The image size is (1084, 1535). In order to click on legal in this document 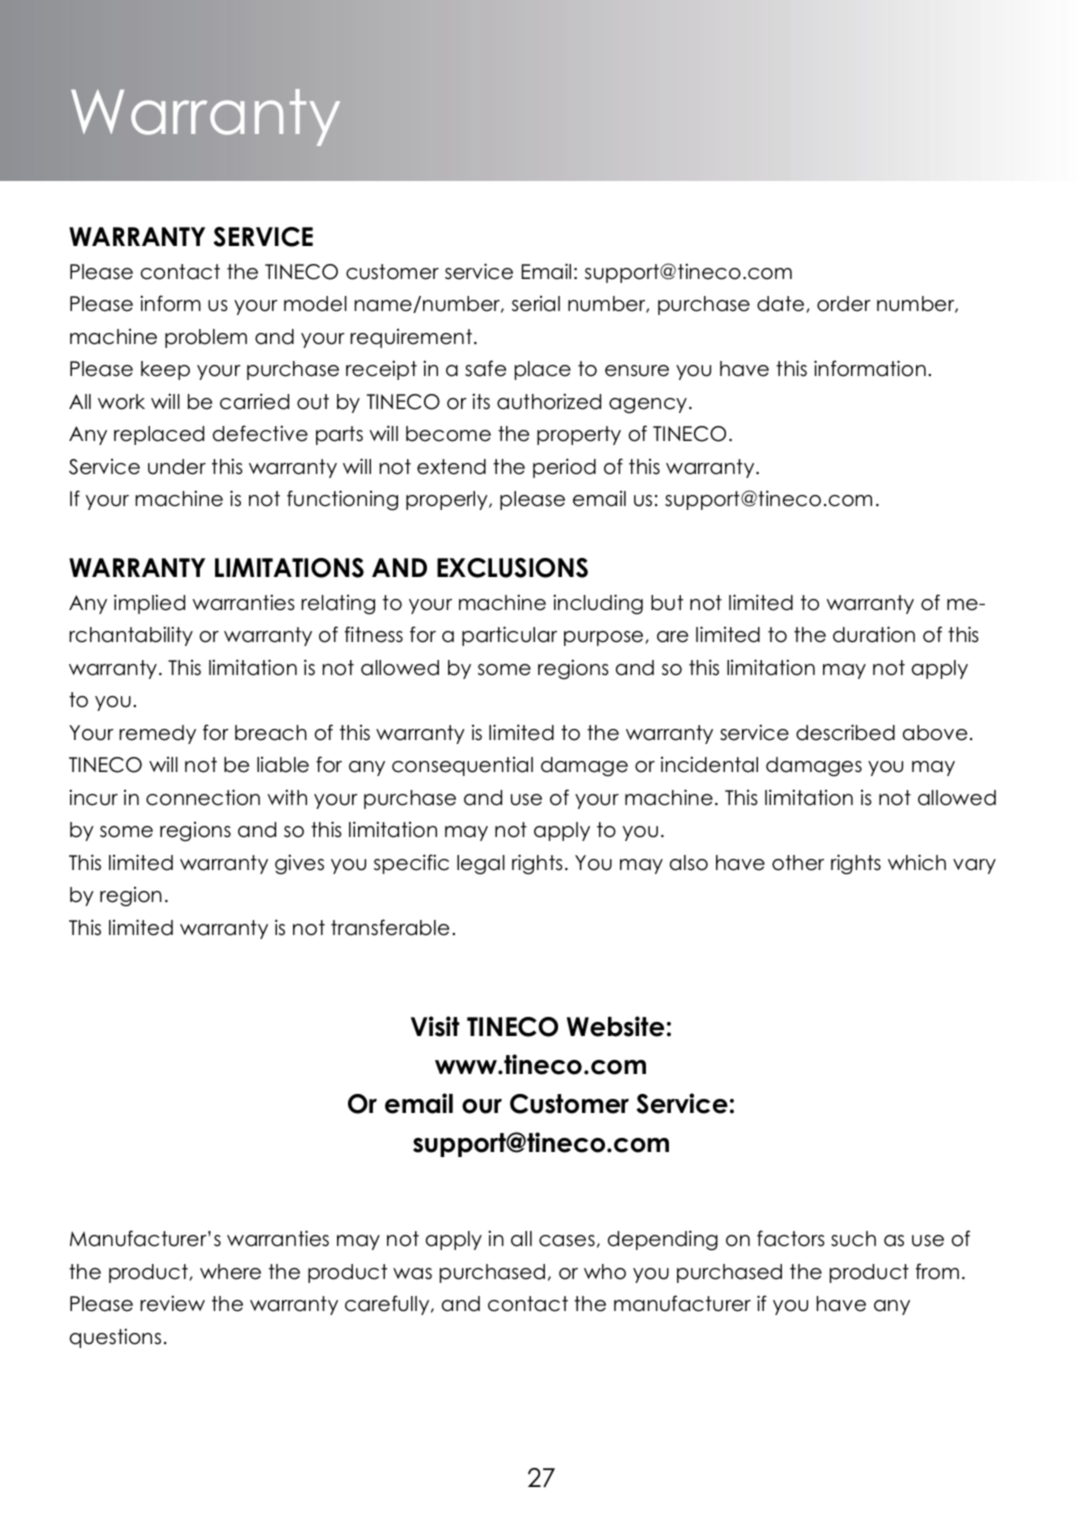, I will do `click(481, 865)`.
